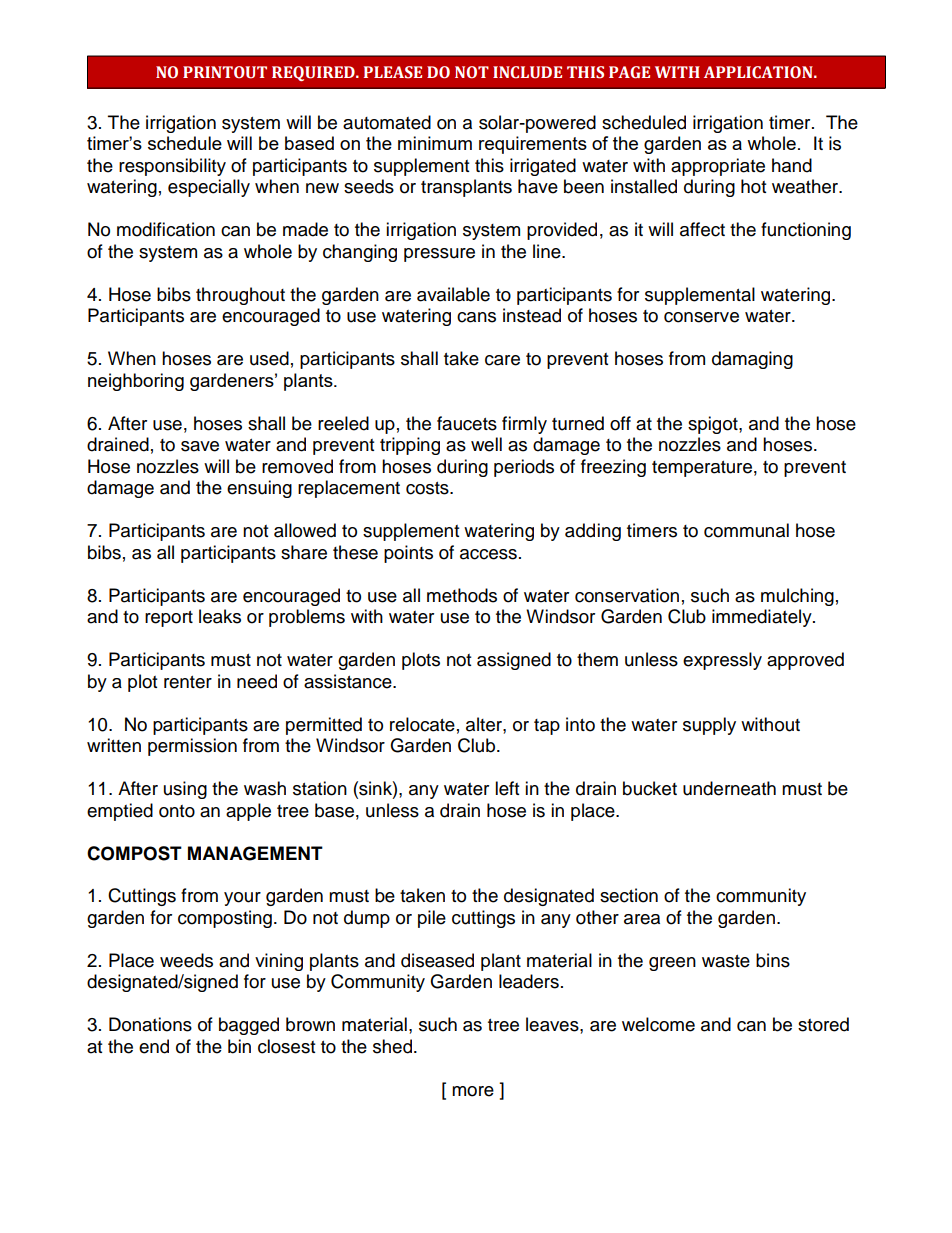 Image resolution: width=952 pixels, height=1233 pixels. Describe the element at coordinates (467, 423) in the image. I see `faucets` at that location.
